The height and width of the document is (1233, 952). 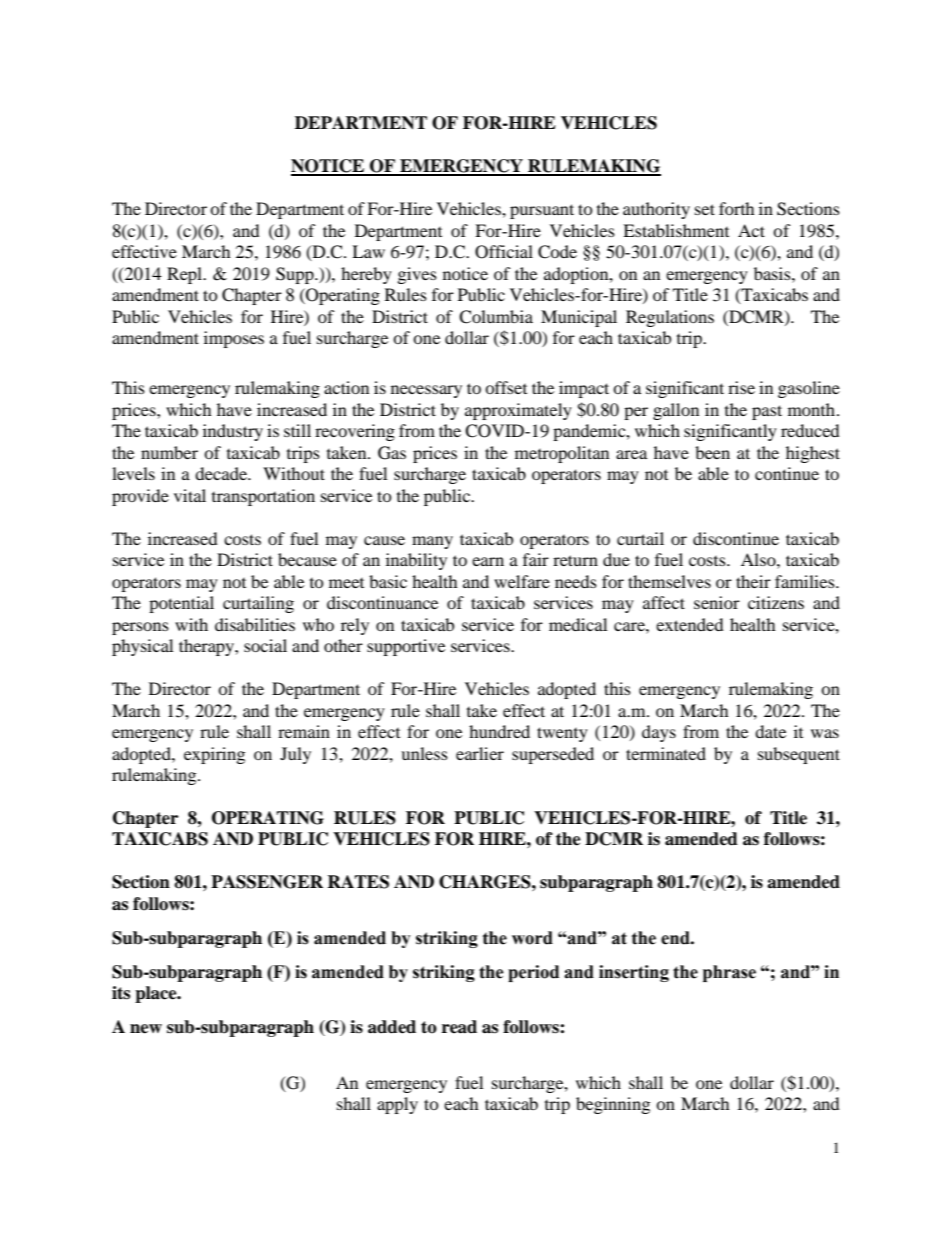 I want to click on beginning, so click(x=613, y=1105).
